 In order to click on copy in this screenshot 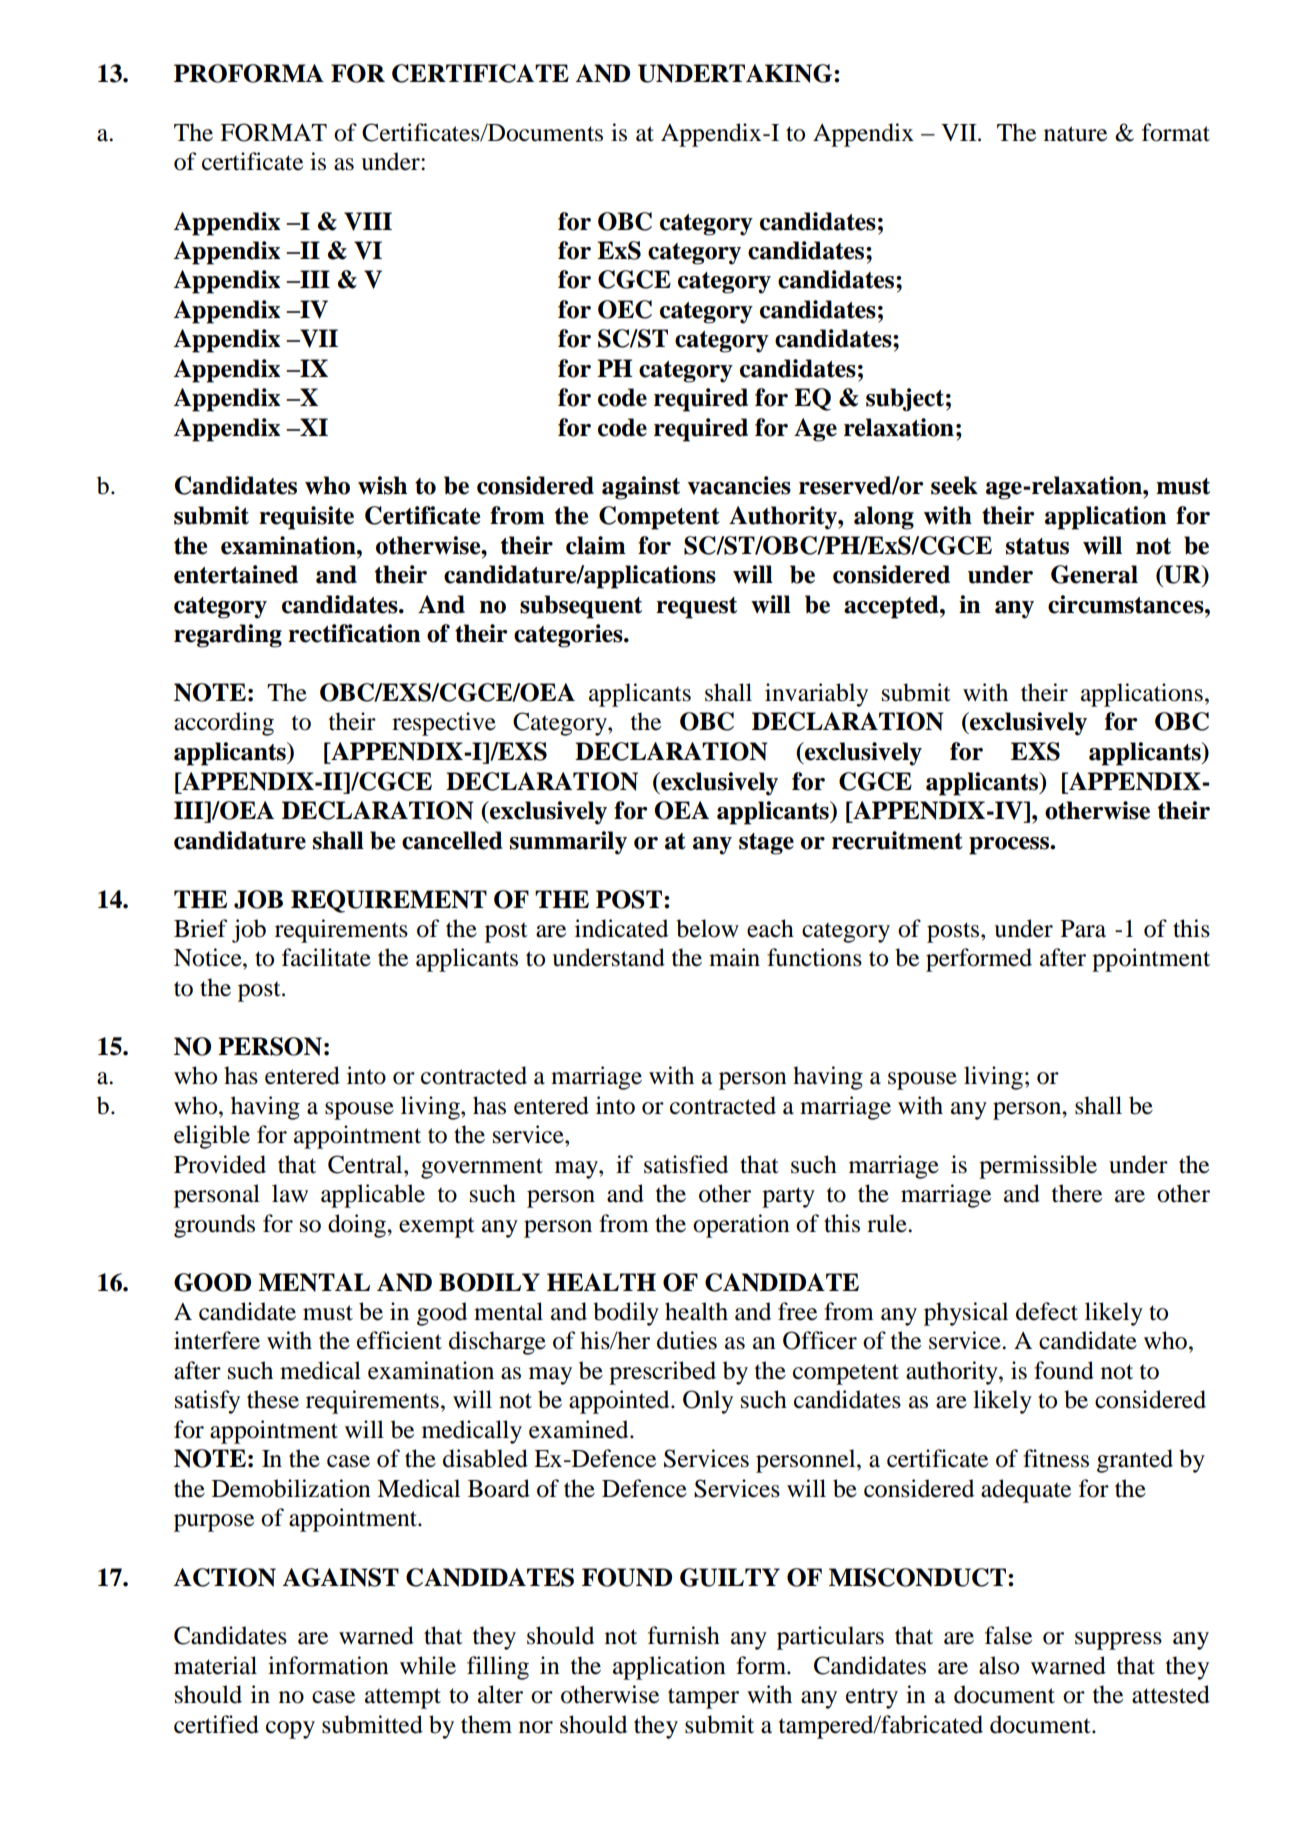, I will do `click(290, 1730)`.
